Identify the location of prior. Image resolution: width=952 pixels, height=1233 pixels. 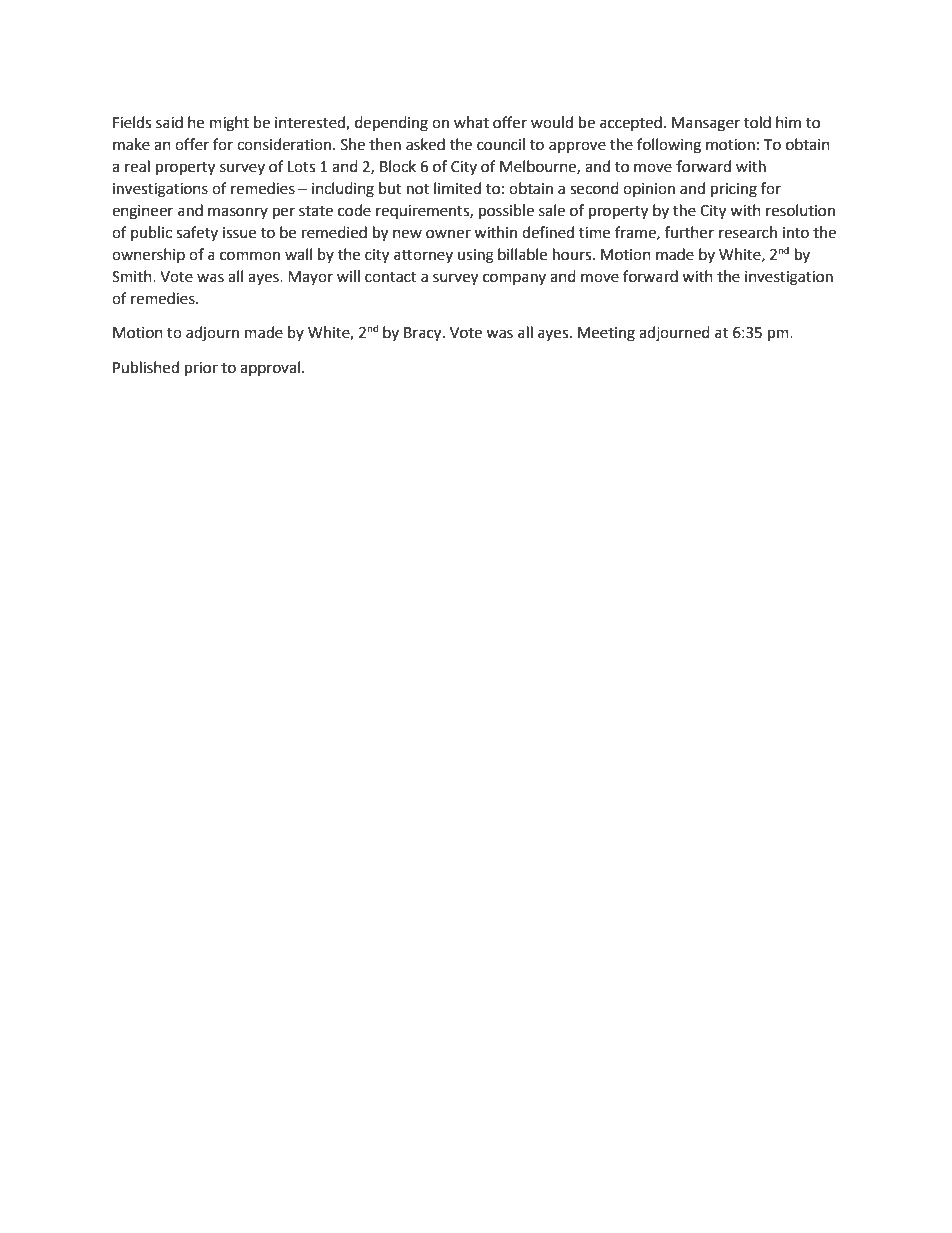
(201, 369).
